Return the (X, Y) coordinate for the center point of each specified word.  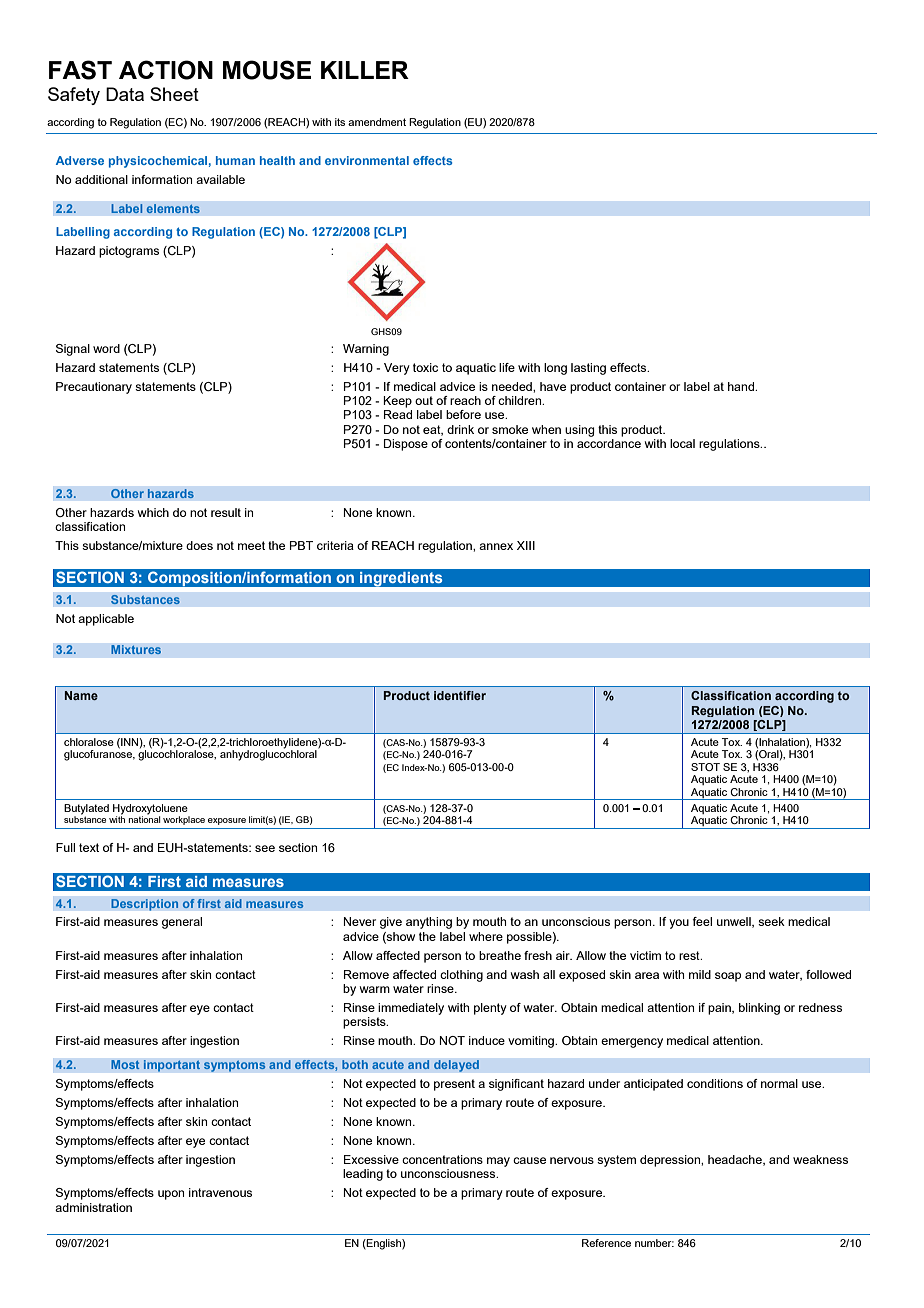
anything (429, 923)
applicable (106, 620)
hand (742, 386)
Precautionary (94, 388)
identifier (460, 695)
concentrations (442, 1159)
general (182, 923)
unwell (735, 922)
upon (171, 1195)
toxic (425, 367)
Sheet (174, 94)
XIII (526, 545)
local (682, 443)
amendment (377, 122)
